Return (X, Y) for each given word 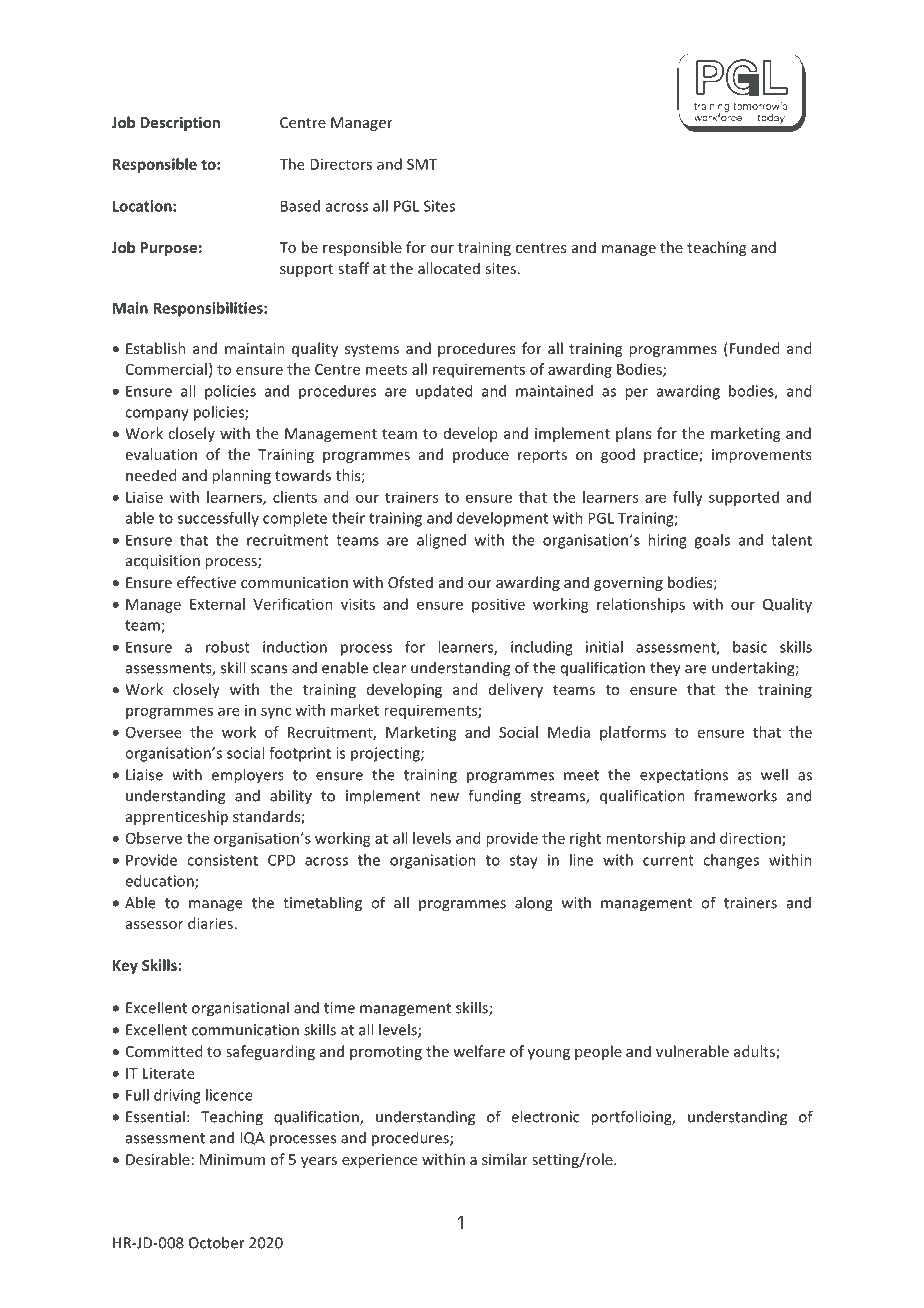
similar (505, 1159)
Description (180, 123)
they (665, 669)
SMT (422, 164)
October (217, 1242)
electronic (545, 1116)
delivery (516, 690)
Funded (753, 348)
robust (228, 647)
